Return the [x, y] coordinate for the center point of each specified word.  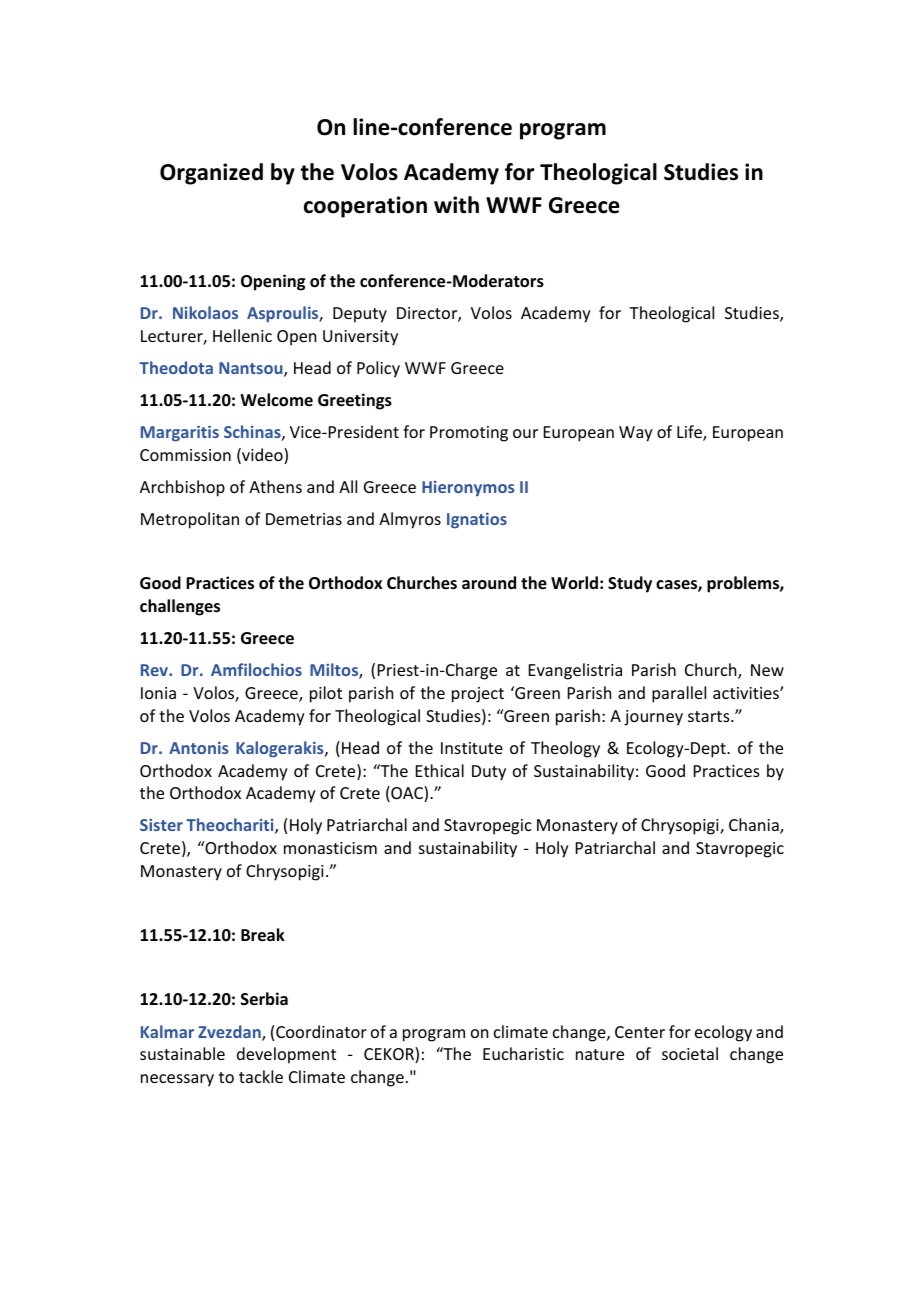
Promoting [469, 434]
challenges [180, 607]
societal [690, 1053]
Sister [161, 824]
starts [710, 716]
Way [636, 434]
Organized [211, 174]
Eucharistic [523, 1053]
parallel [679, 694]
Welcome [276, 400]
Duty [489, 773]
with [456, 205]
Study [630, 584]
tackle [261, 1076]
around [489, 582]
